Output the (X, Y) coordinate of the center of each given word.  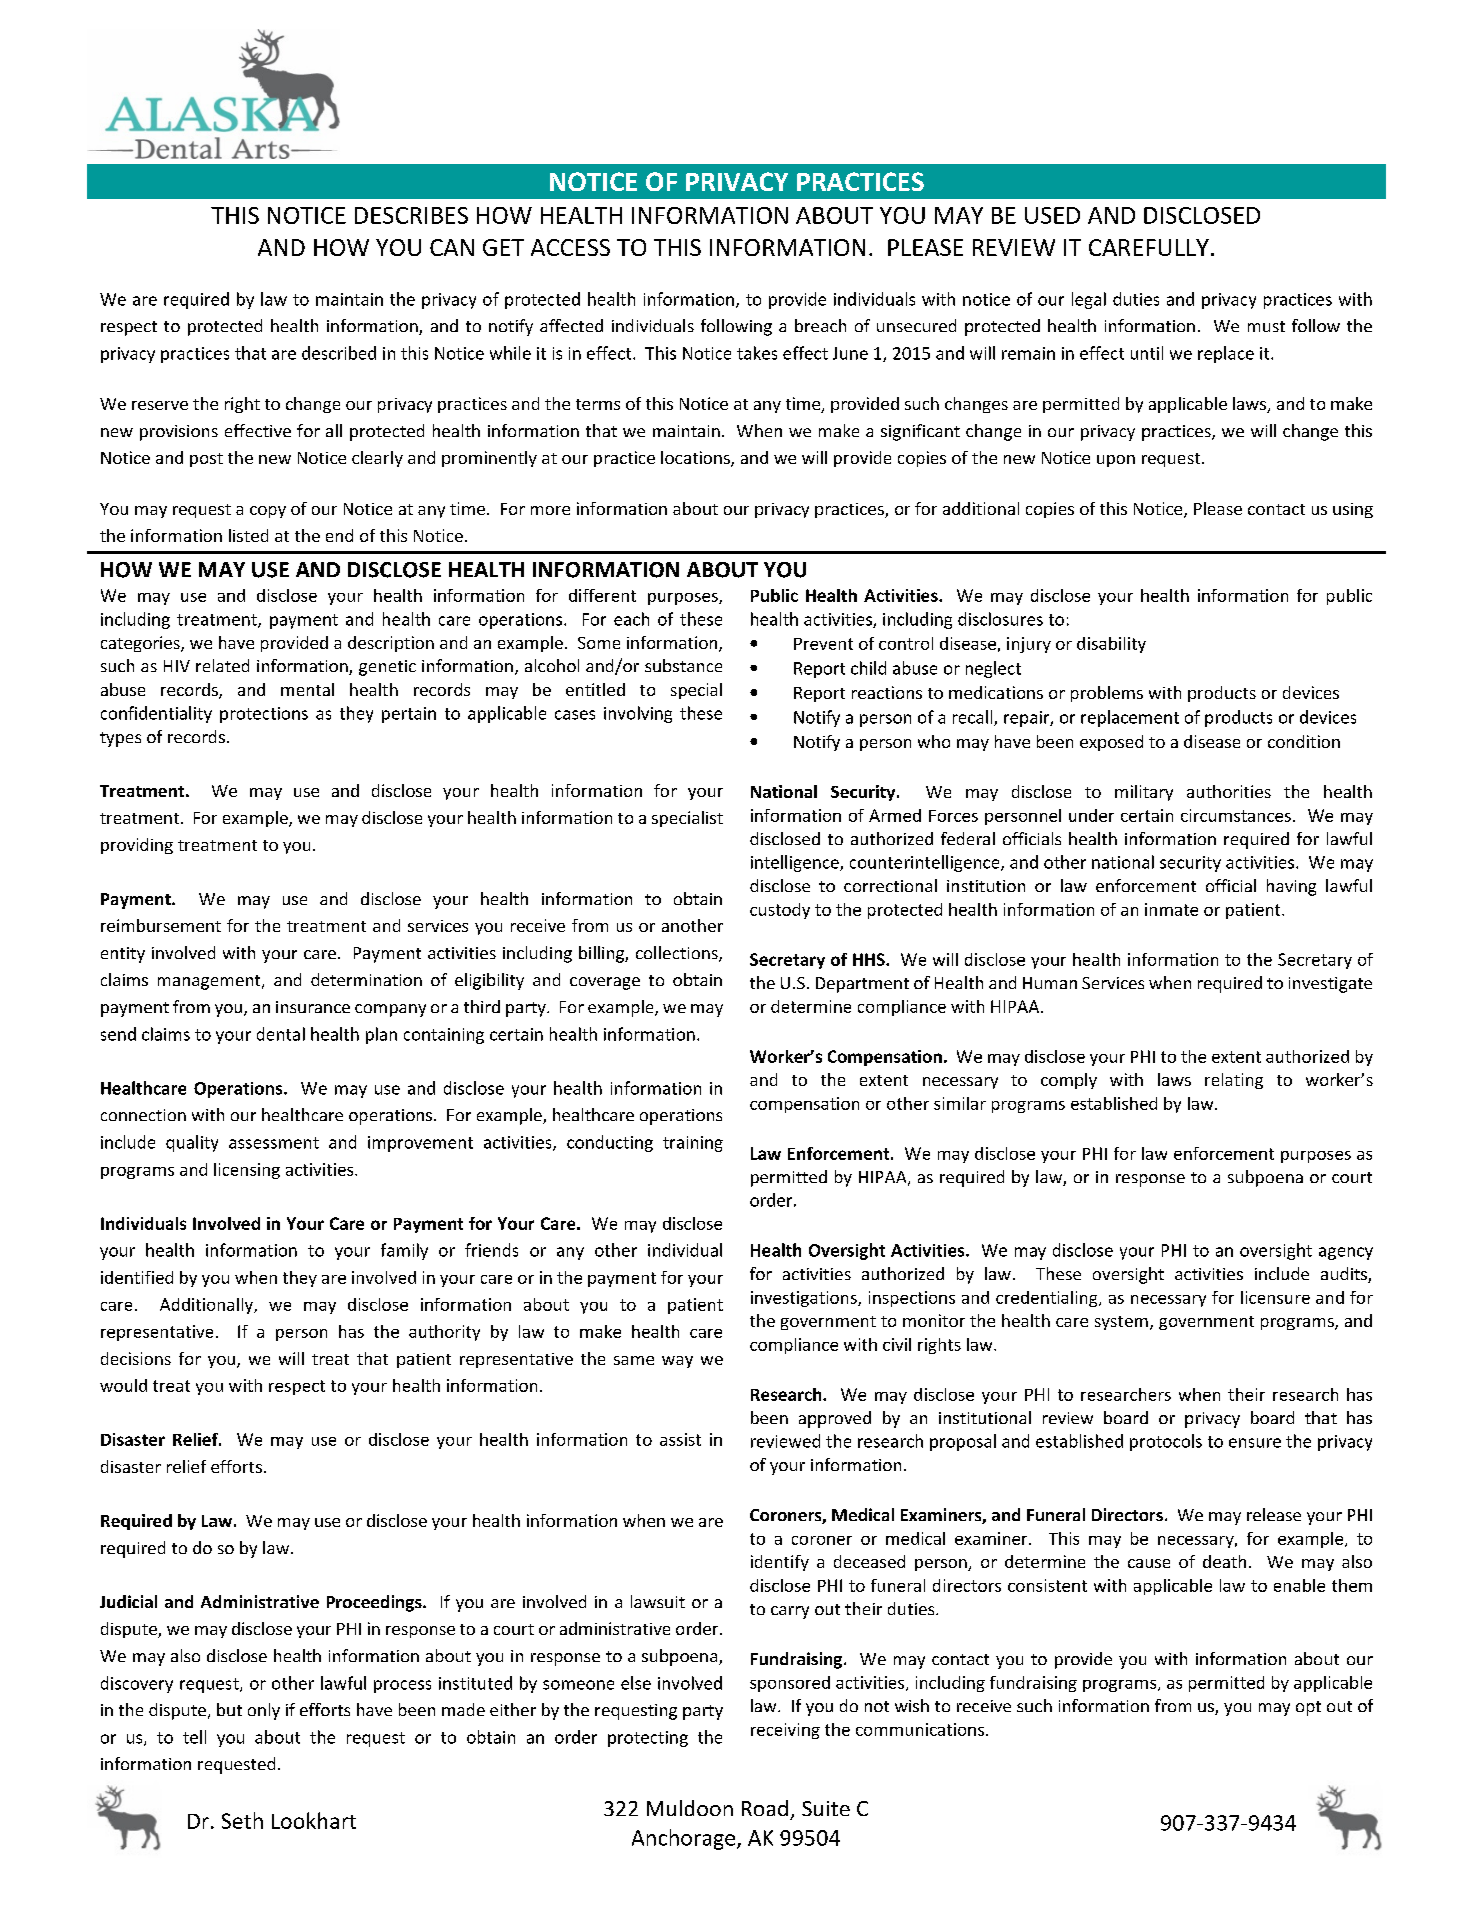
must (1266, 326)
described (339, 353)
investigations (805, 1299)
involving (638, 714)
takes (757, 353)
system (1121, 1323)
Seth (242, 1820)
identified (137, 1277)
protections (264, 715)
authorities (1229, 791)
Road (765, 1808)
